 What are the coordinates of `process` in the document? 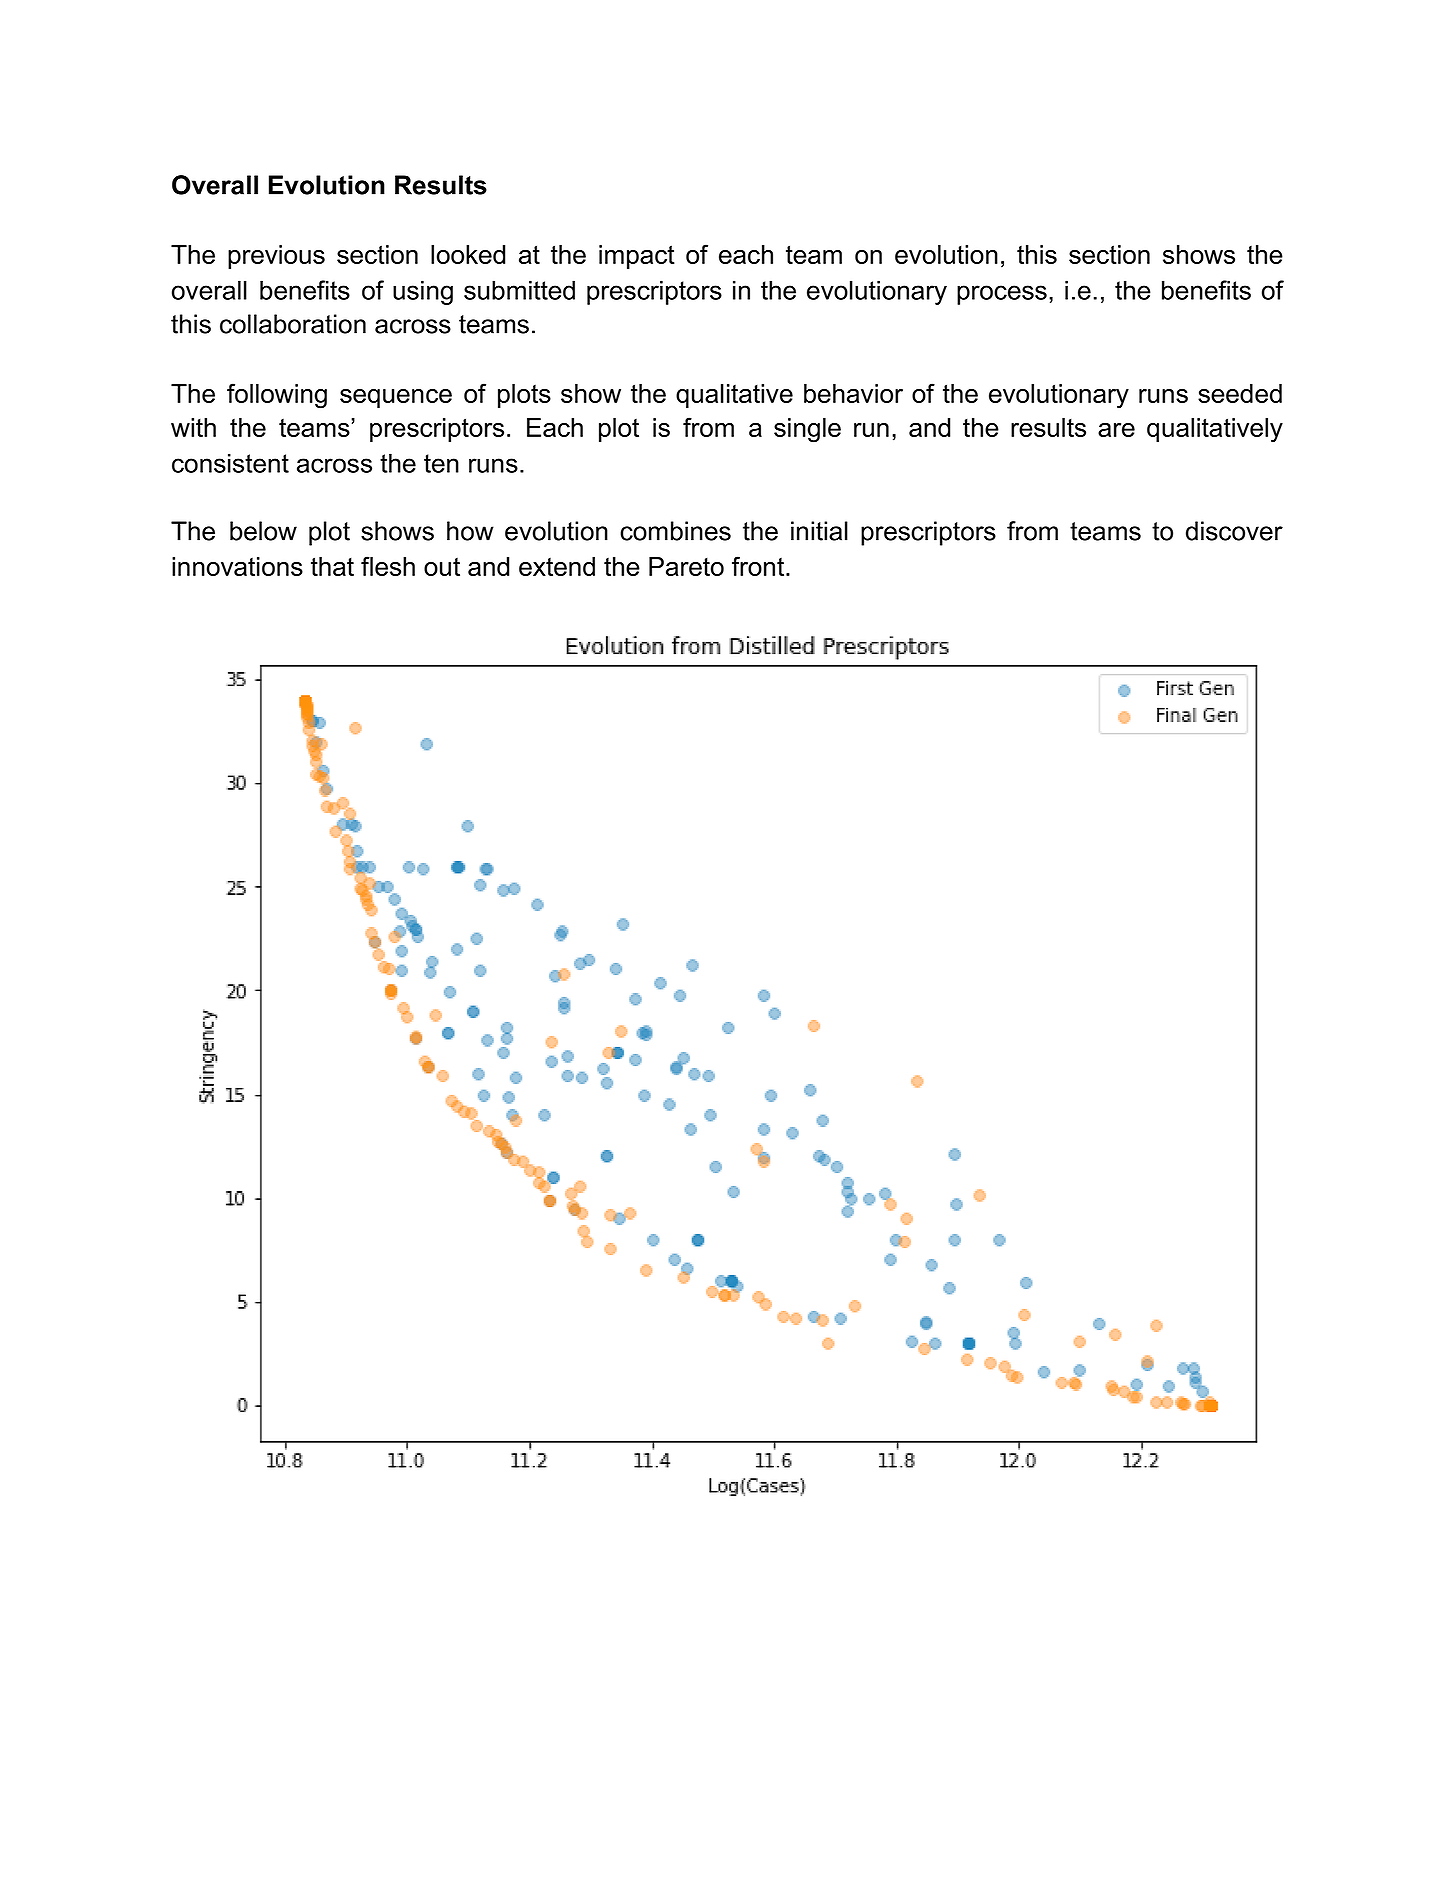 It's located at (1002, 295).
